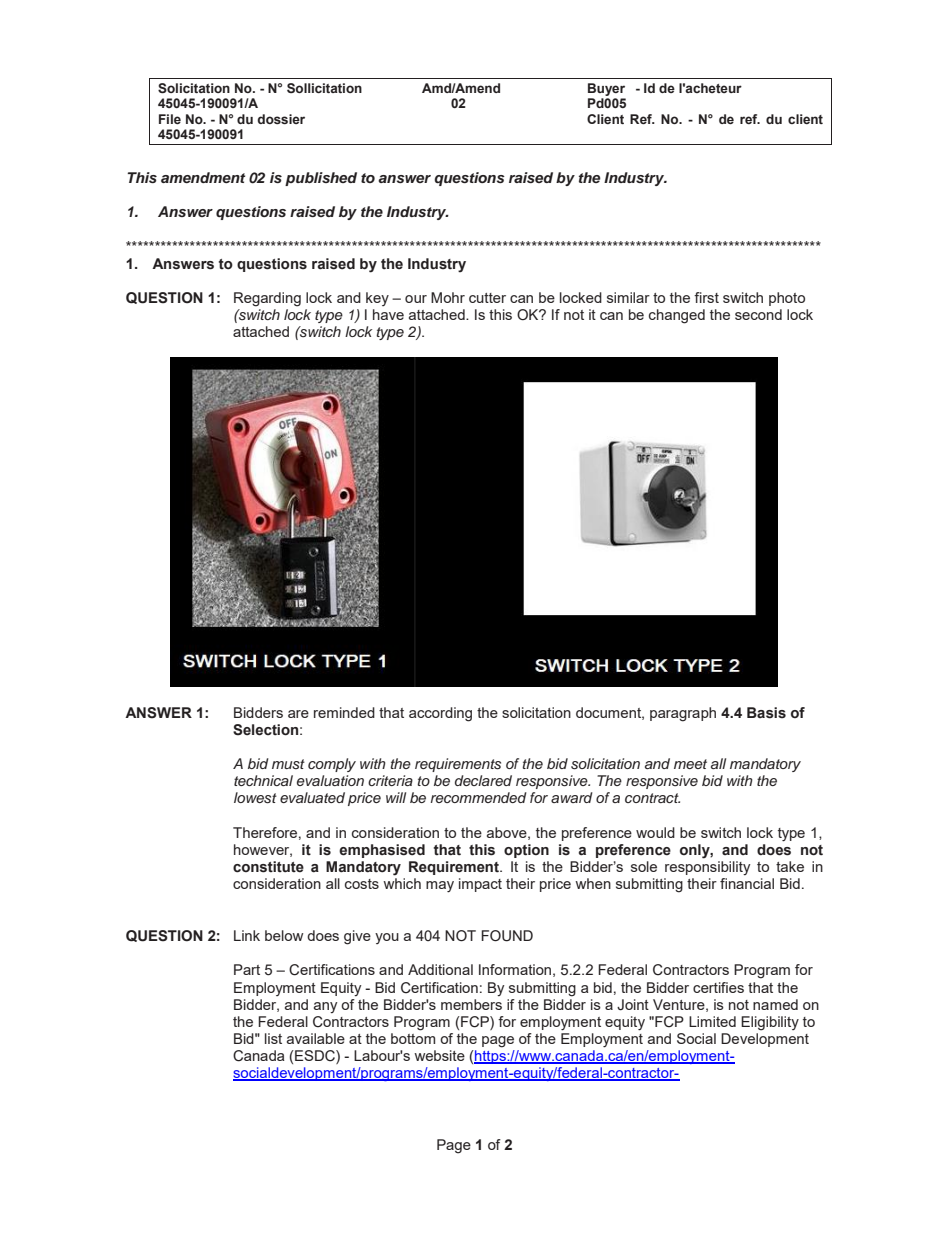 The height and width of the document is (1233, 952). Describe the element at coordinates (440, 714) in the document. I see `according` at that location.
